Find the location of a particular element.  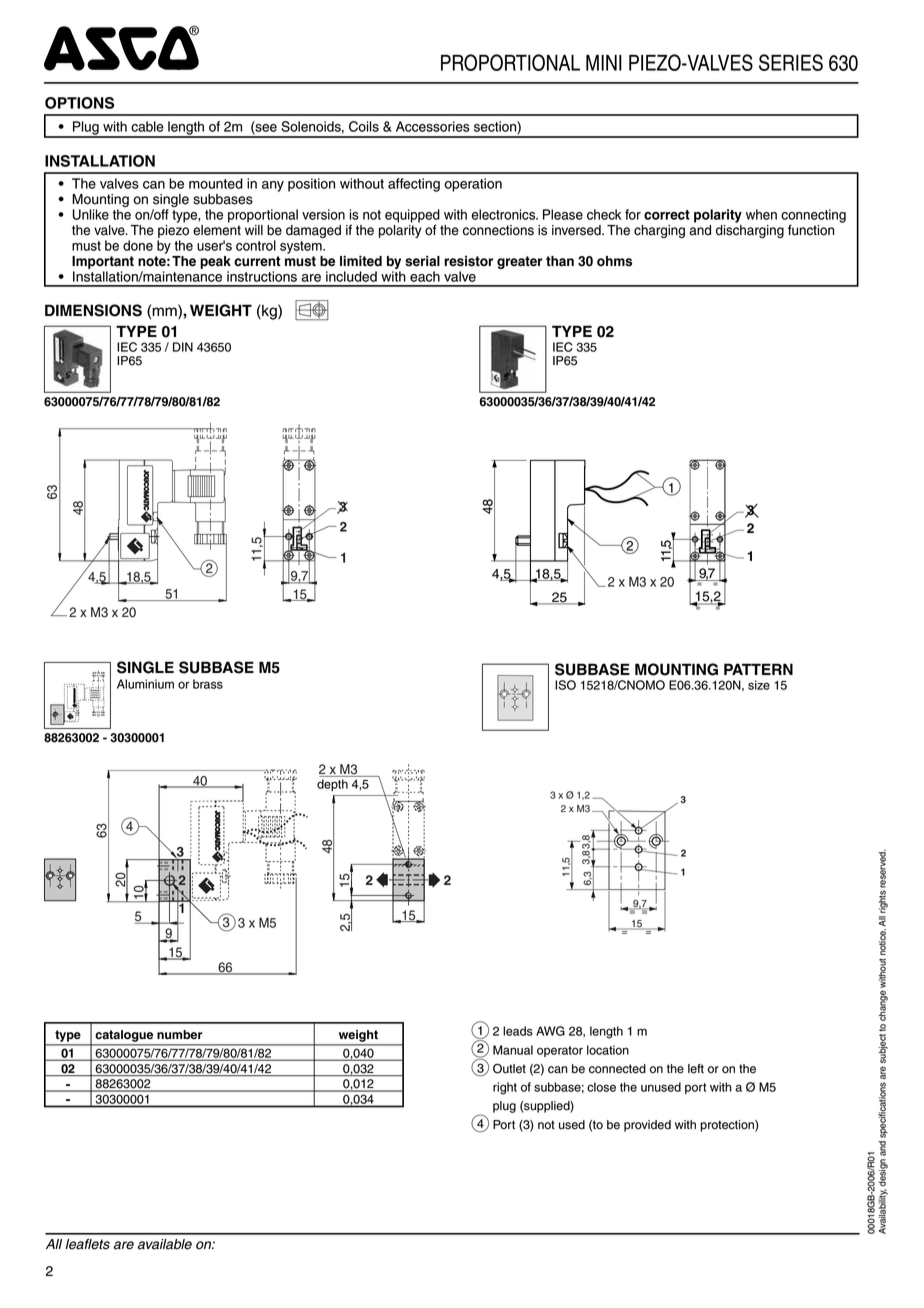

cable is located at coordinates (147, 126).
